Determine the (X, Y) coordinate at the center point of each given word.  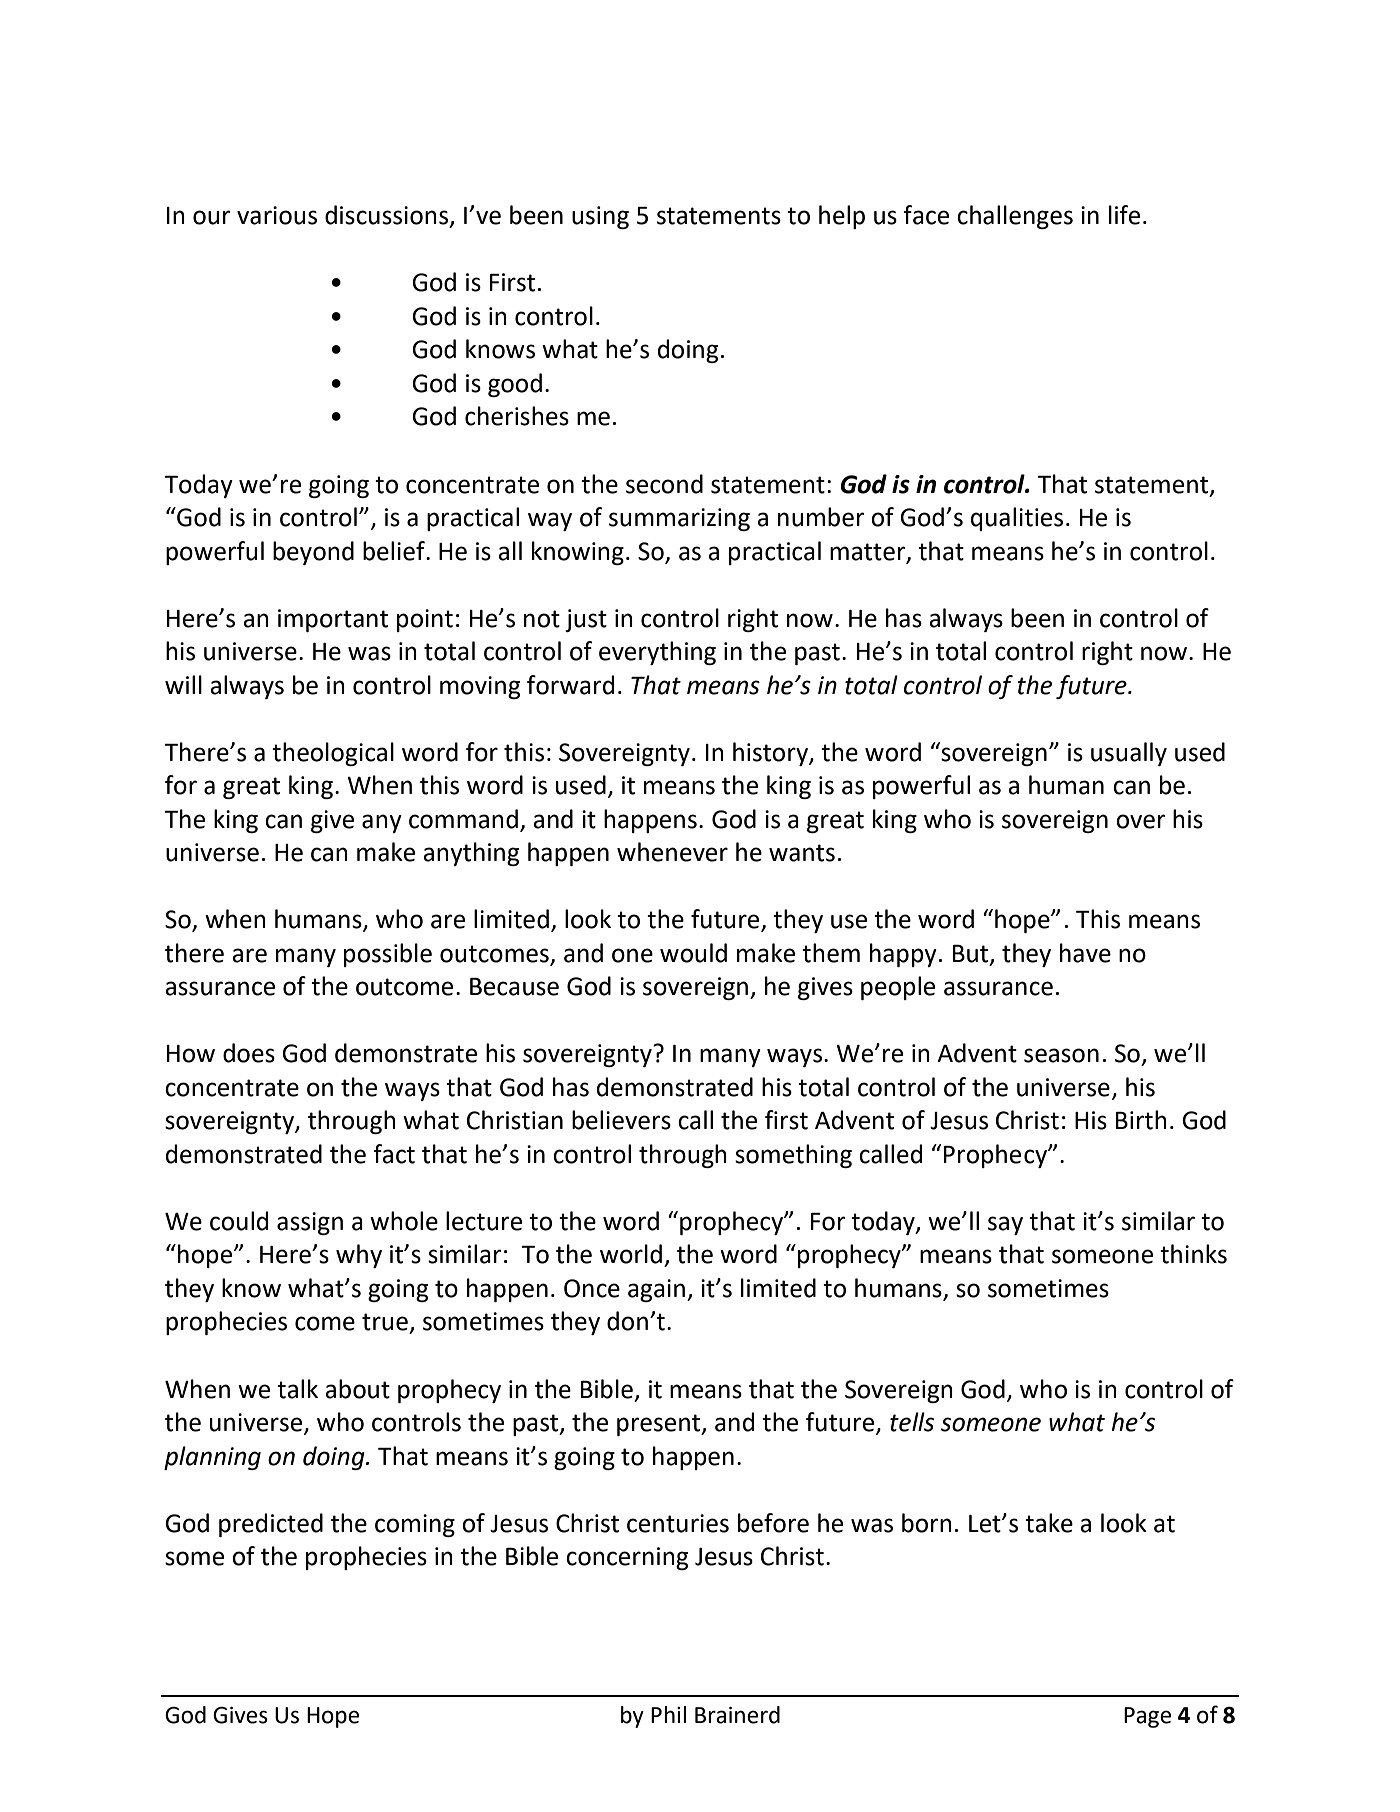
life (1124, 215)
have (1085, 953)
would (693, 953)
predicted (271, 1525)
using (600, 217)
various (277, 215)
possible (388, 955)
